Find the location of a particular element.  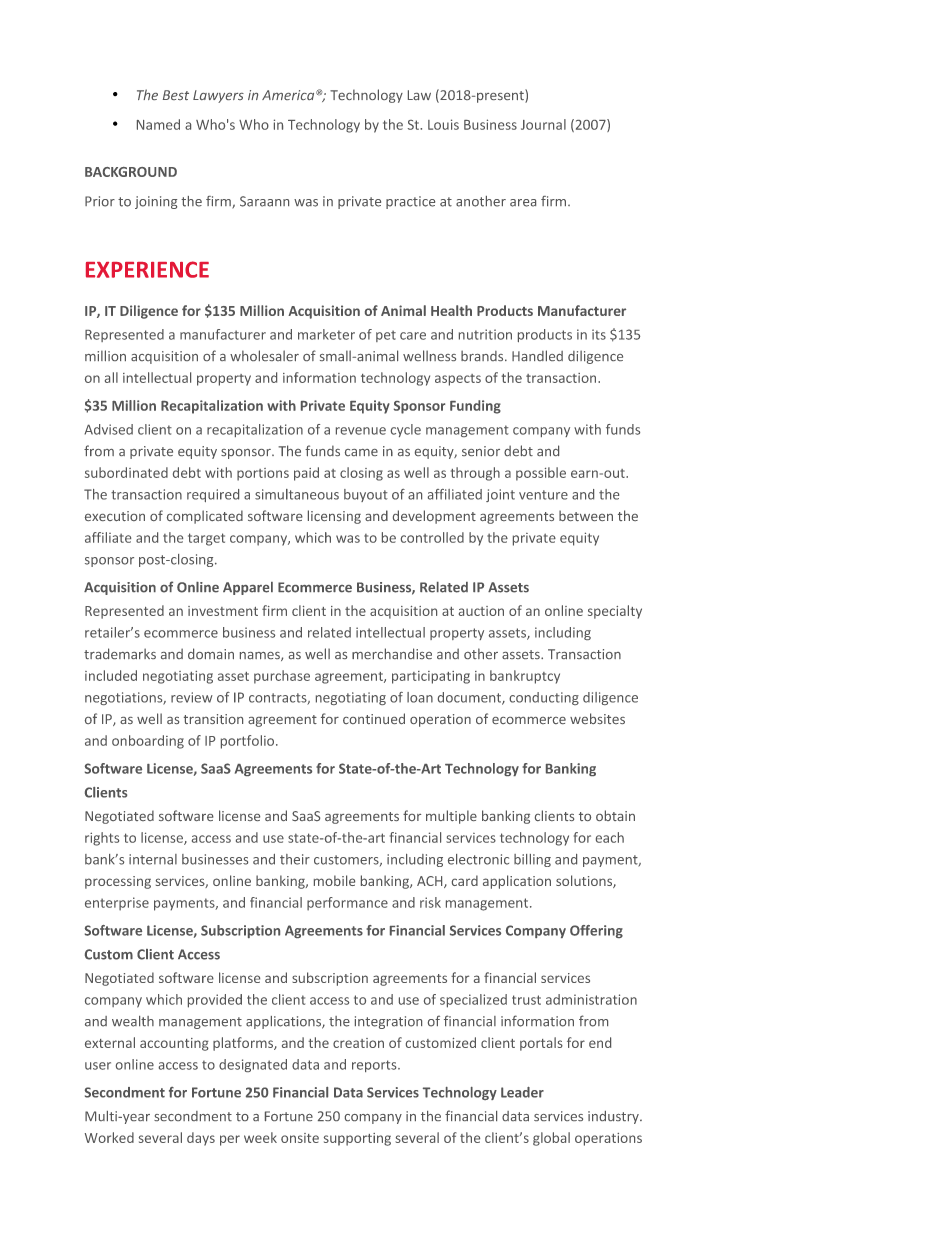

Journal is located at coordinates (543, 124).
